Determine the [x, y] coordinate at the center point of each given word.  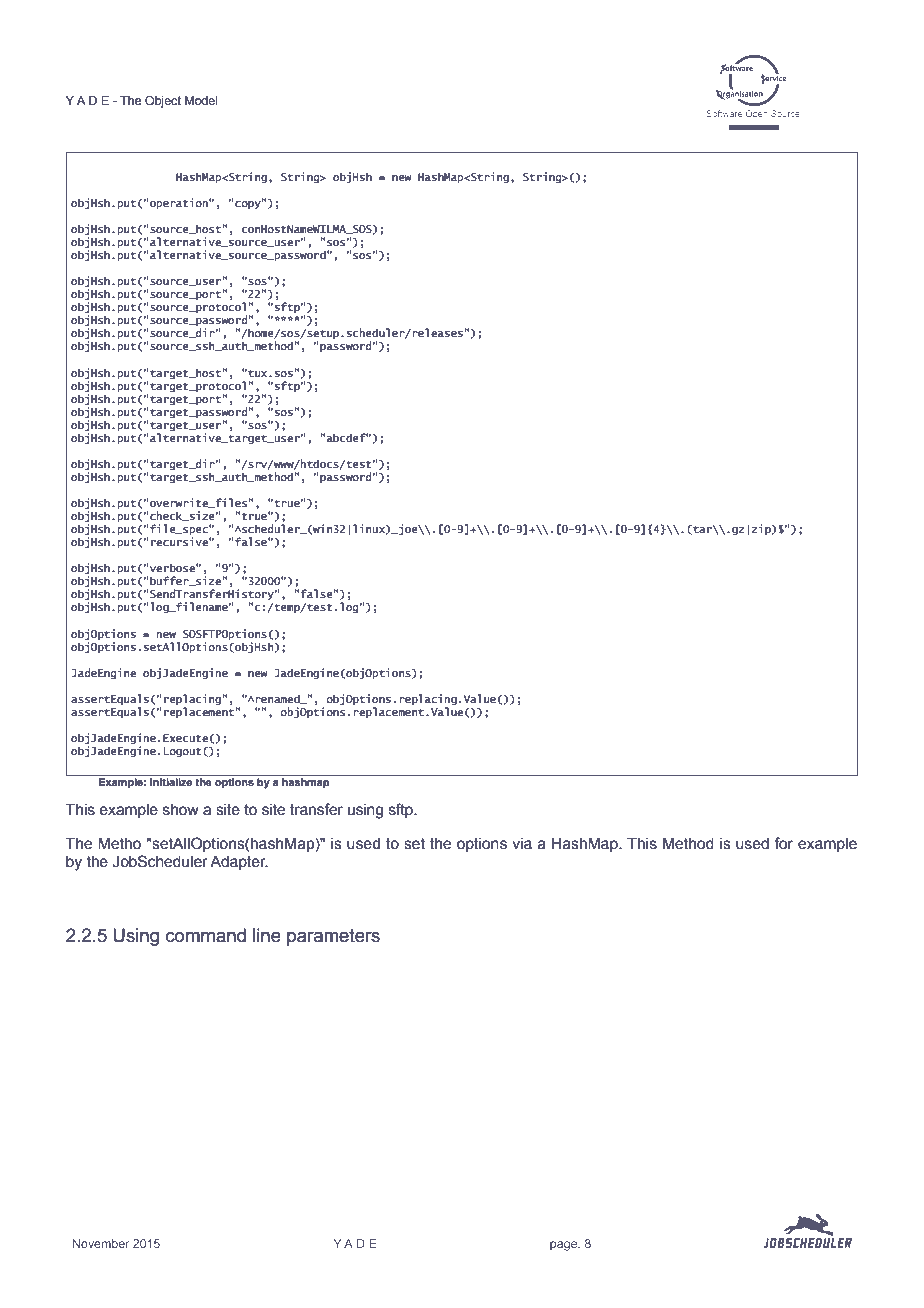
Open [757, 114]
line [267, 935]
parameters [333, 937]
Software [724, 113]
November [101, 1244]
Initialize [171, 782]
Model [201, 100]
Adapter [239, 863]
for [783, 843]
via [522, 844]
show [181, 810]
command [206, 935]
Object [163, 102]
